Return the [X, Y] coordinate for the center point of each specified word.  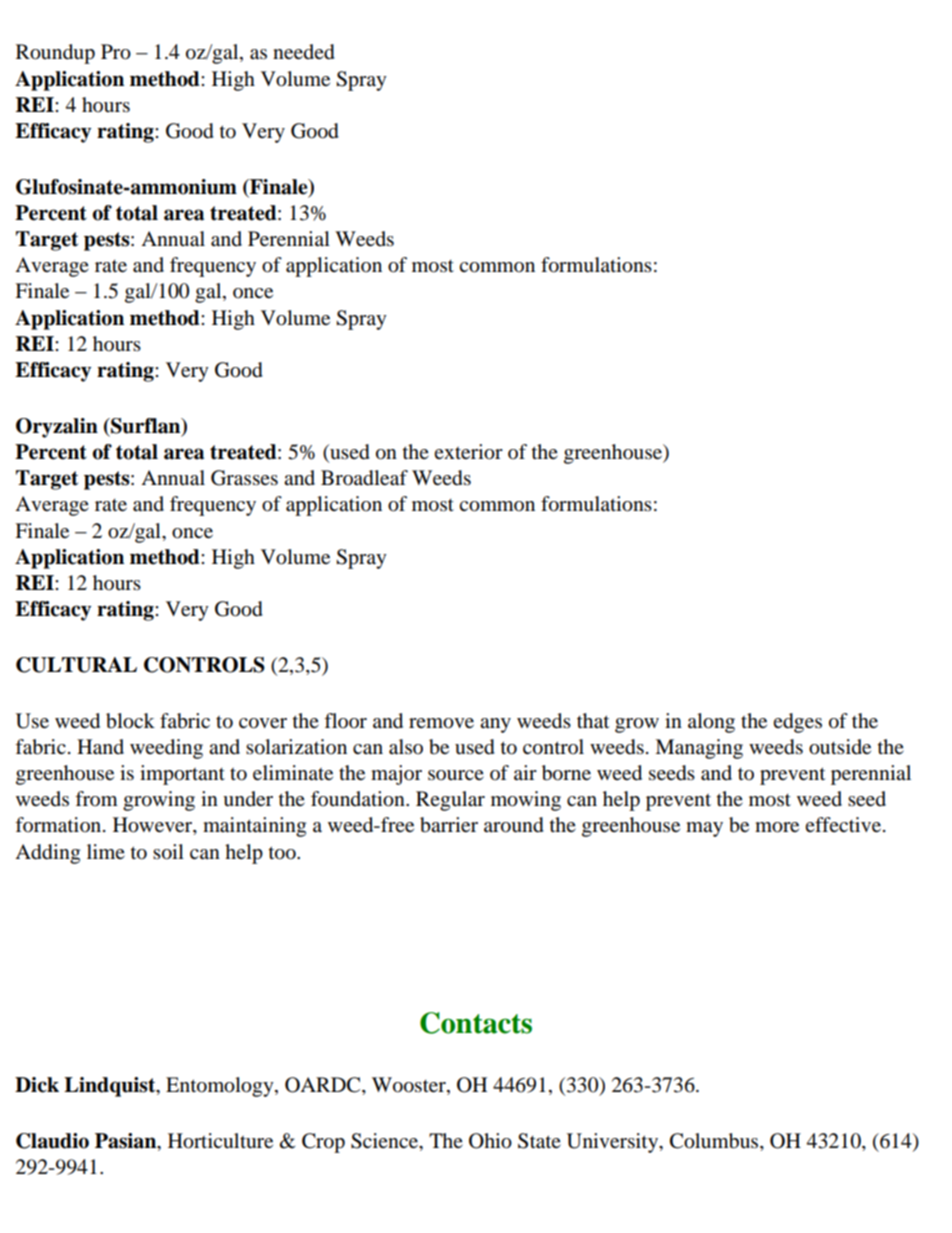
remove [441, 723]
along [711, 723]
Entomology [221, 1087]
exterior [468, 452]
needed [304, 52]
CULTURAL [76, 665]
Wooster [410, 1085]
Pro [116, 52]
